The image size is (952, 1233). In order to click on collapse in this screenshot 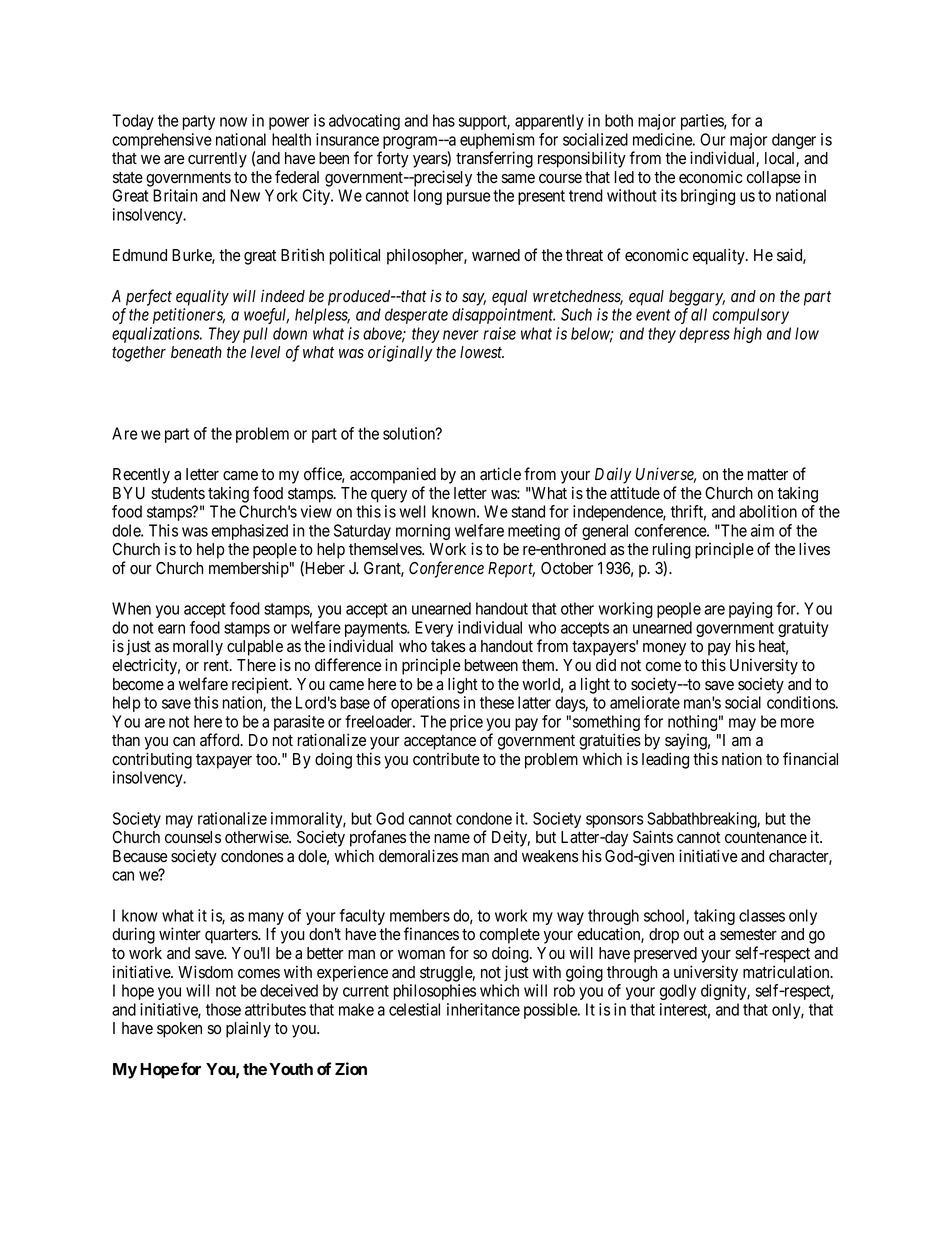, I will do `click(774, 179)`.
